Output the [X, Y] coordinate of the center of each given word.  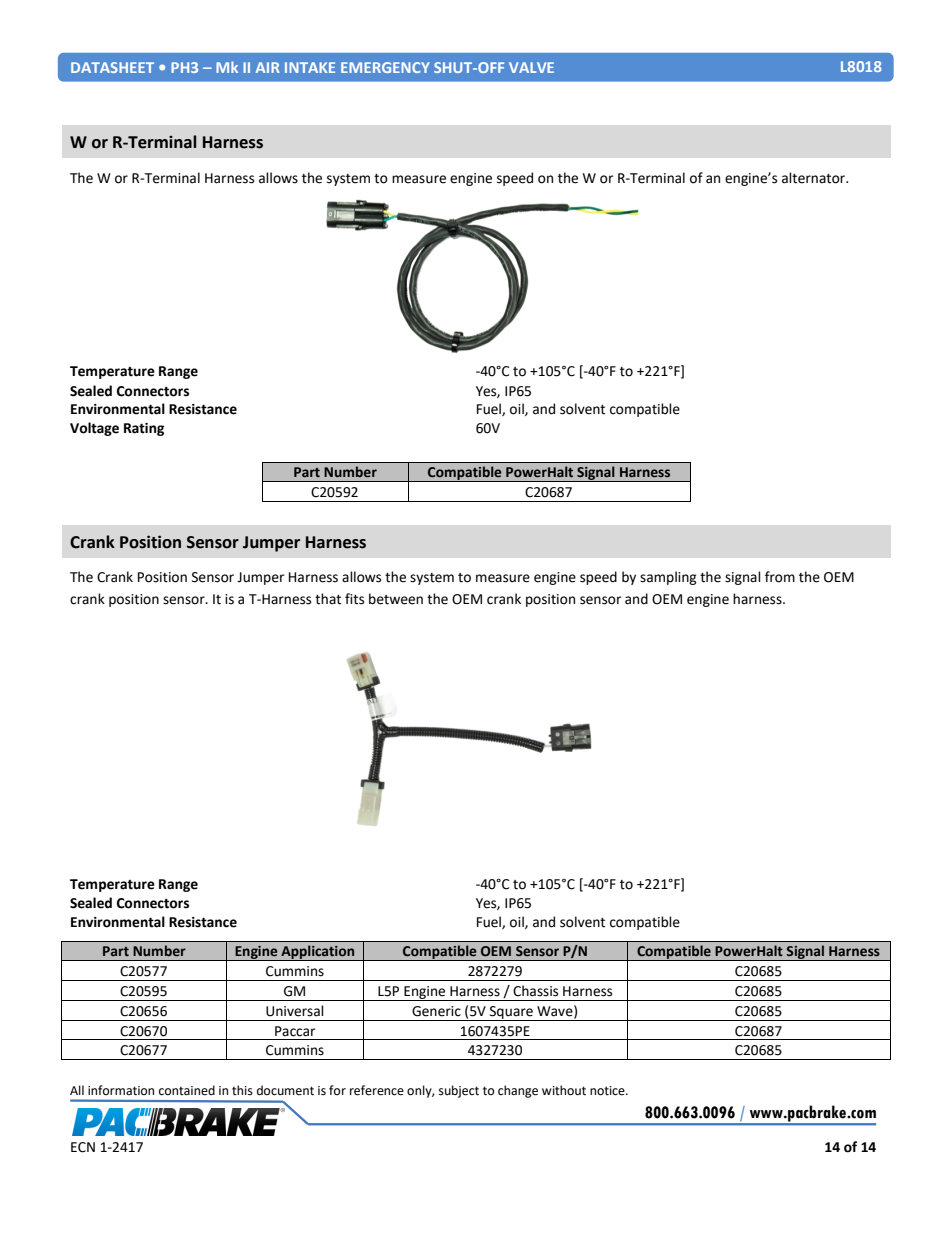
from [780, 577]
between [396, 599]
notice [608, 1091]
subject [459, 1091]
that [328, 599]
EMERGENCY [385, 67]
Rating [144, 429]
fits [354, 599]
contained [187, 1090]
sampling [668, 578]
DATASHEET [112, 67]
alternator [815, 178]
